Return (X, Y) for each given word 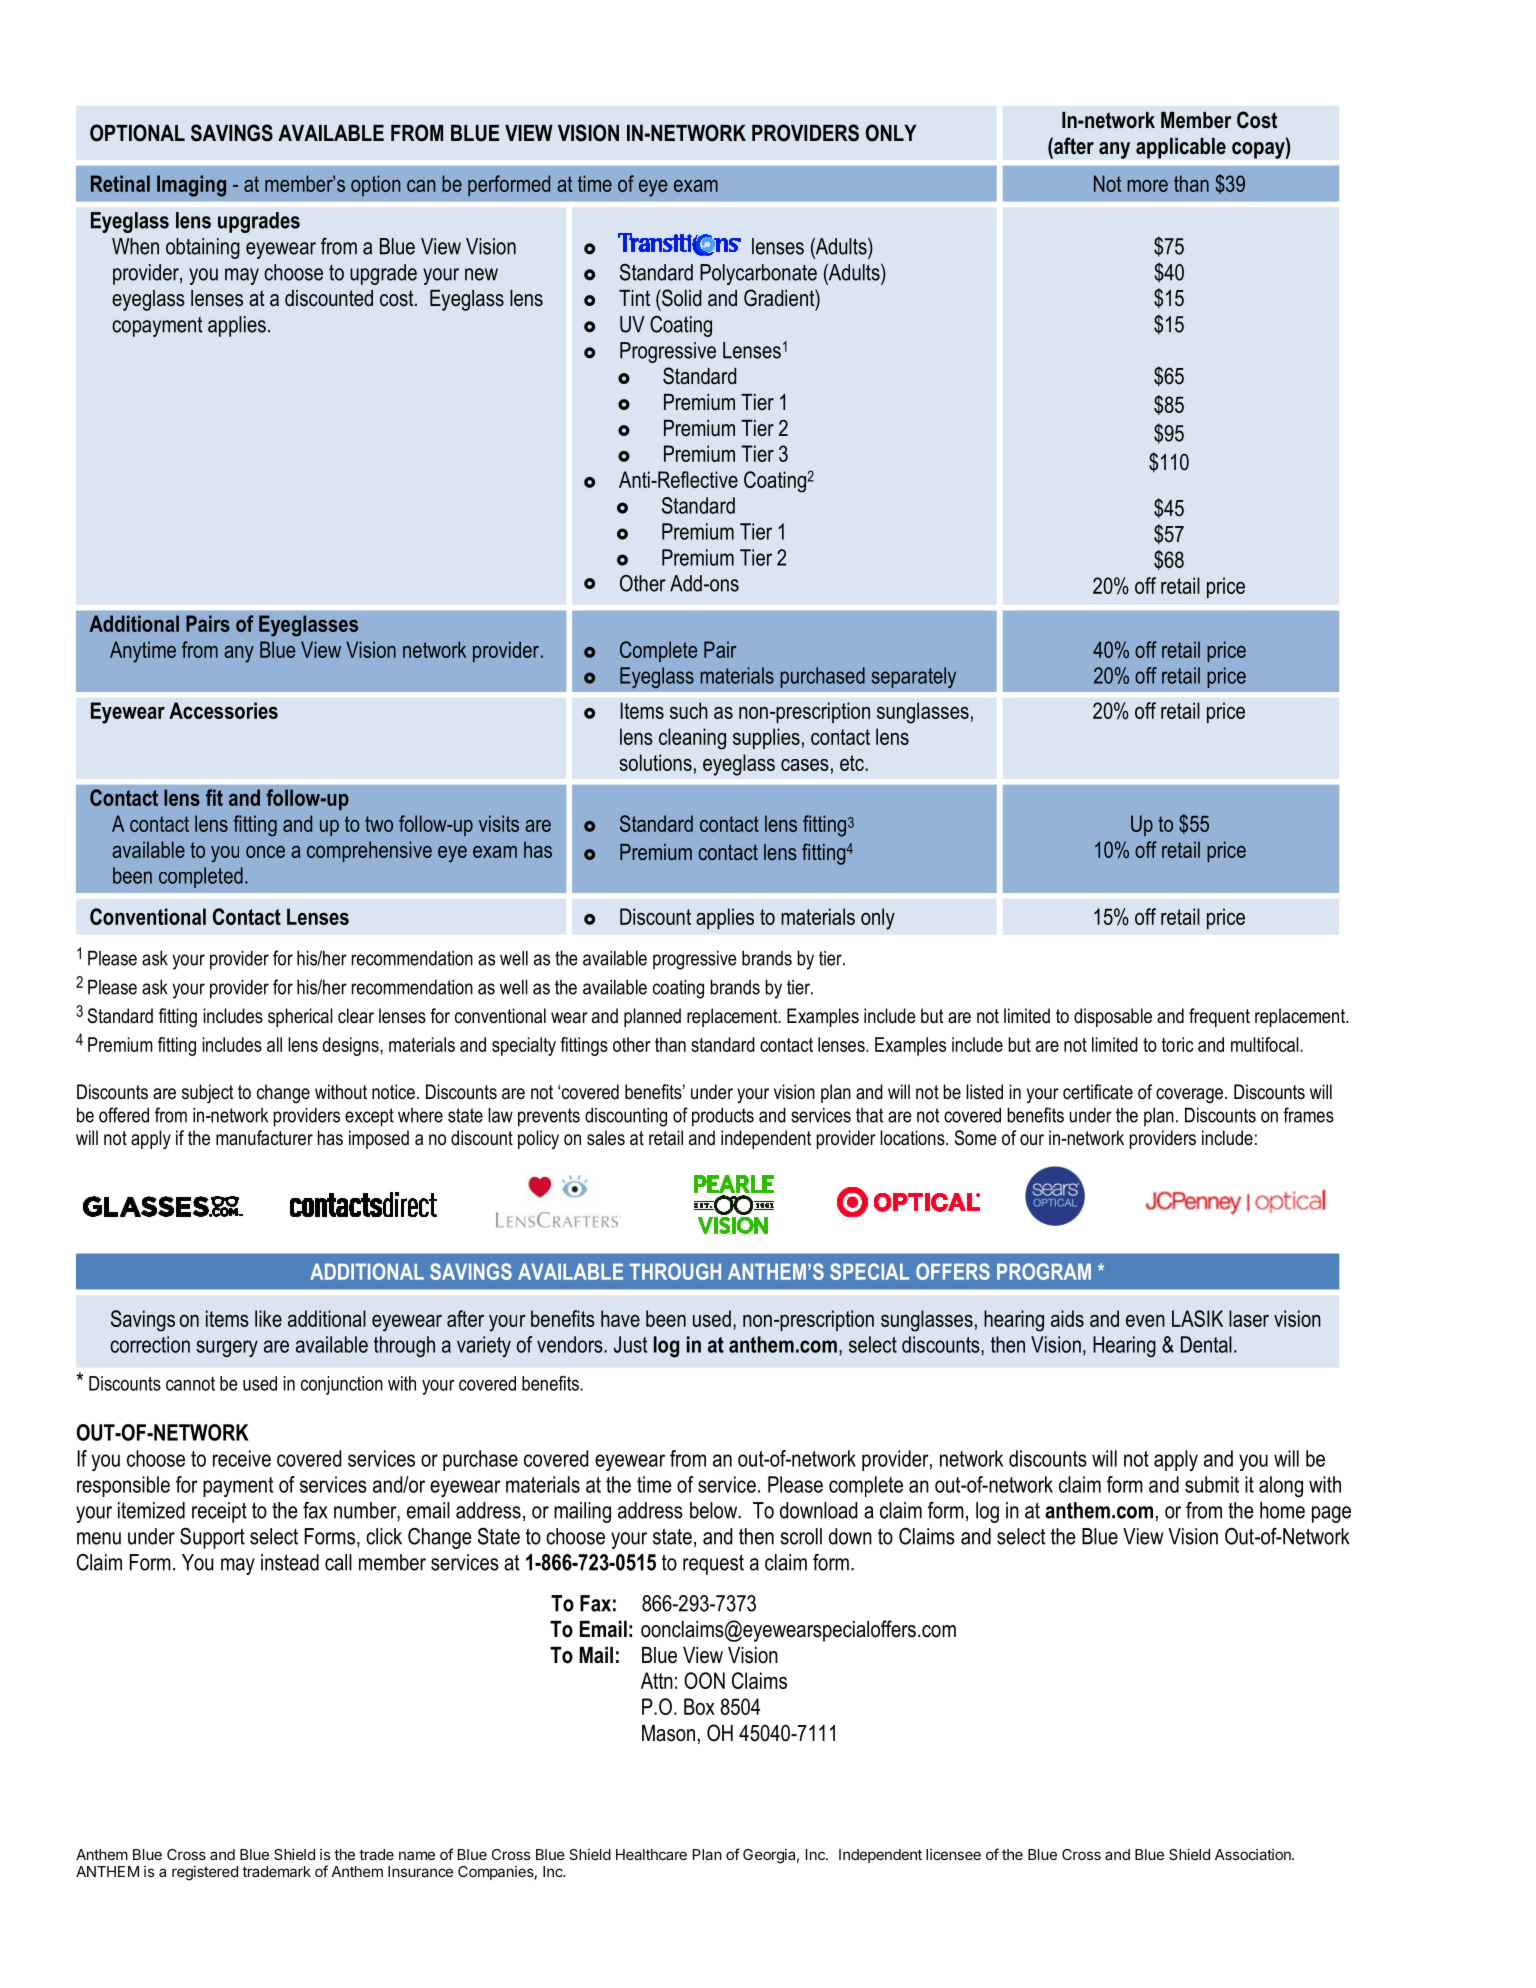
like (268, 1318)
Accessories (223, 710)
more (1147, 186)
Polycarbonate (758, 274)
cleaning (692, 739)
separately (913, 677)
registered (205, 1873)
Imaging (191, 186)
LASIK (1197, 1318)
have (620, 1318)
